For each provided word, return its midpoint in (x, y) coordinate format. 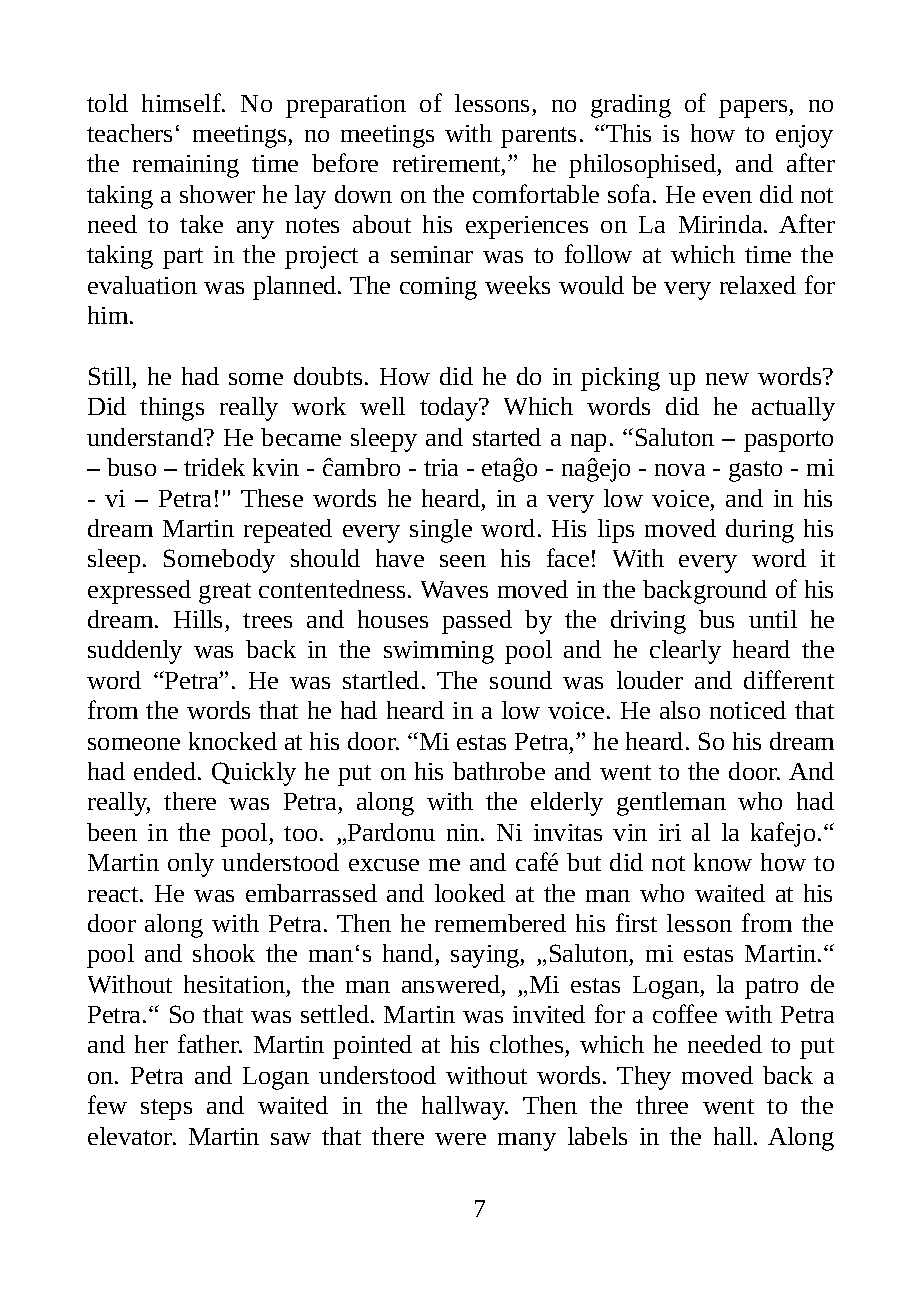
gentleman (671, 804)
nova (680, 470)
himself (182, 102)
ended (166, 771)
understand (146, 437)
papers (754, 109)
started (507, 437)
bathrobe (499, 771)
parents (538, 137)
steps (166, 1109)
